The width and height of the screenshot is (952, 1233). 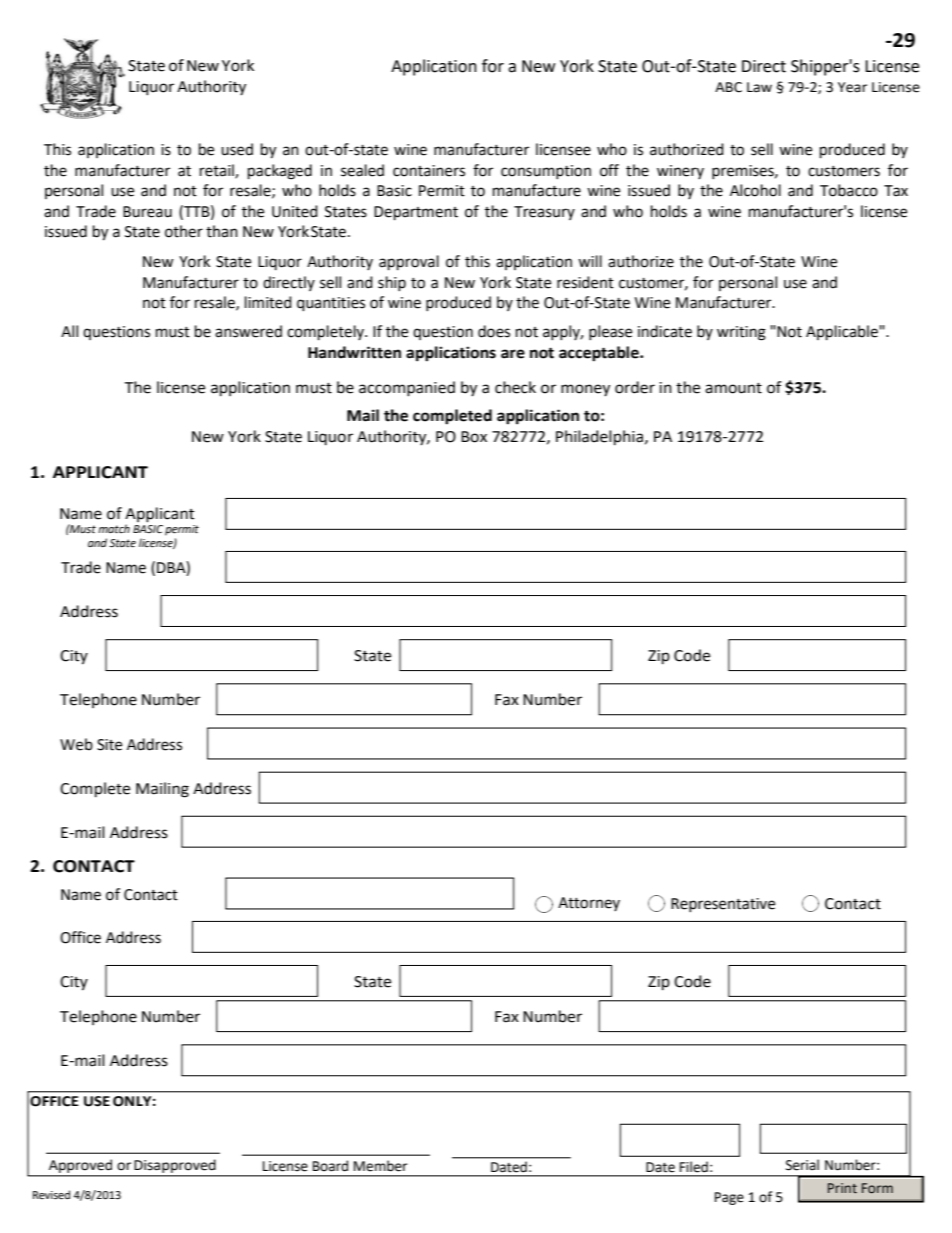 What do you see at coordinates (515, 387) in the screenshot?
I see `check` at bounding box center [515, 387].
